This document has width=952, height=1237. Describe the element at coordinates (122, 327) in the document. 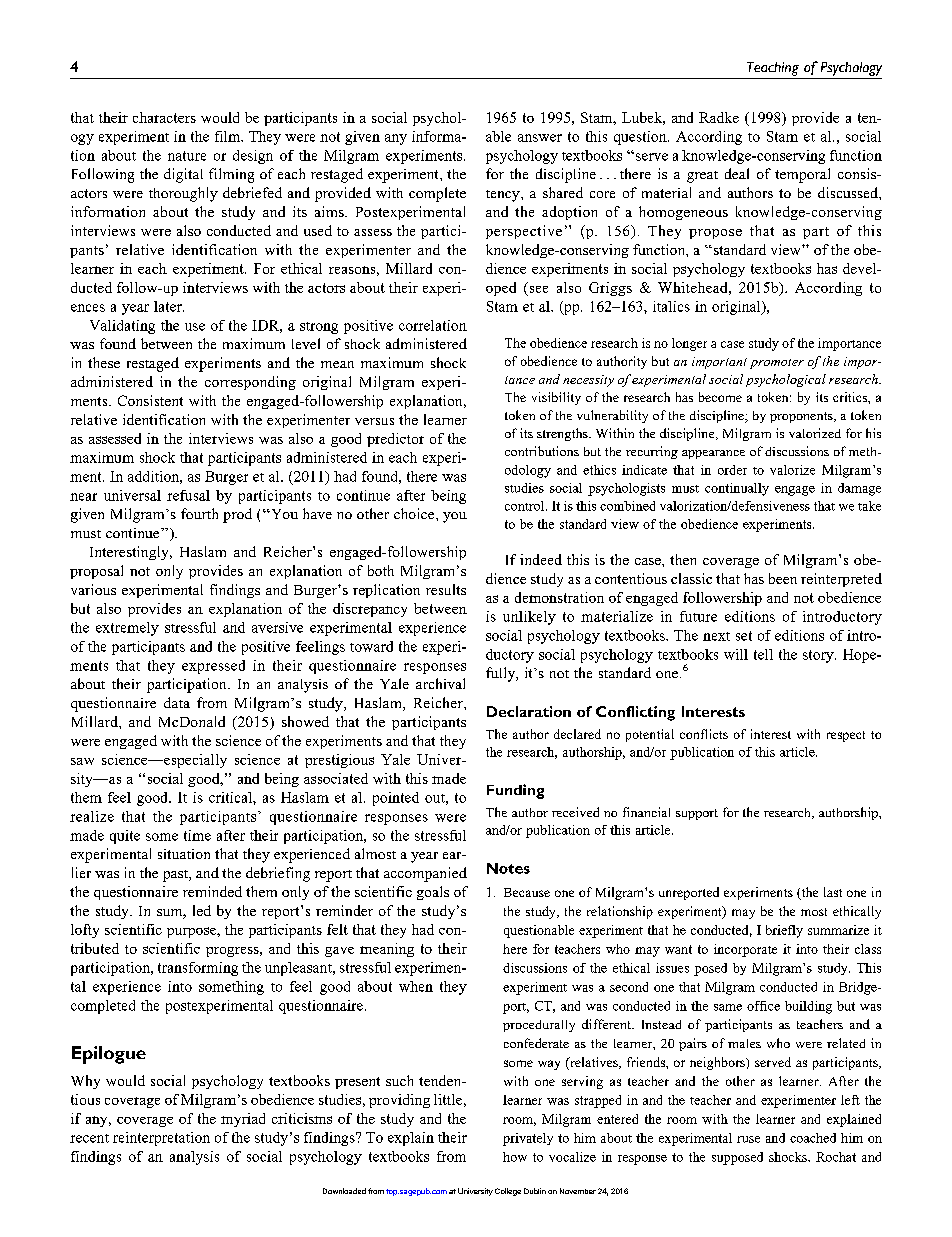

I see `Validating` at that location.
